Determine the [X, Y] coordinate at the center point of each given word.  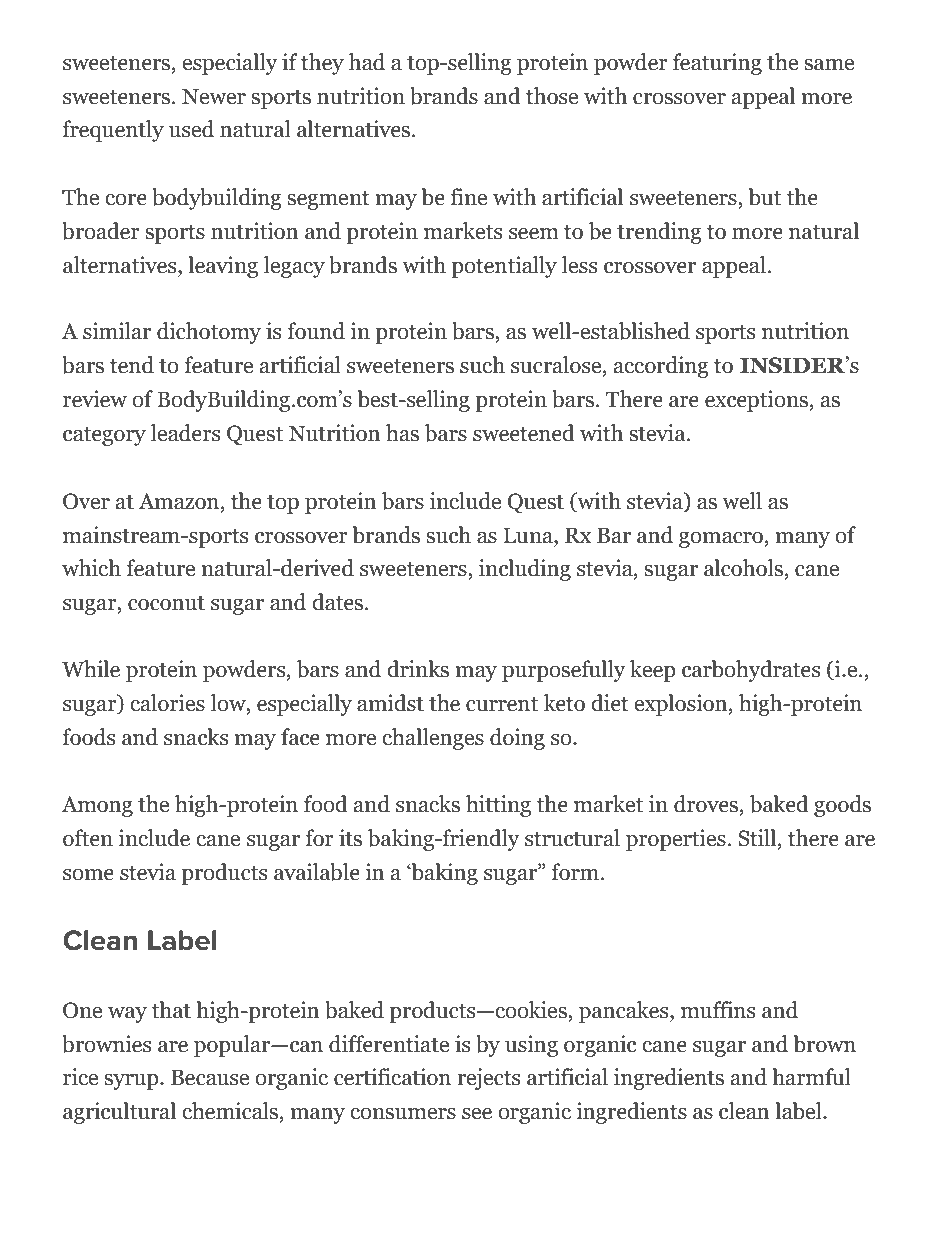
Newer [214, 96]
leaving [223, 267]
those [552, 96]
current [502, 704]
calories [167, 703]
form [575, 872]
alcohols [743, 568]
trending [659, 233]
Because [210, 1077]
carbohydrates [751, 671]
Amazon [180, 501]
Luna [529, 535]
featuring [717, 64]
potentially [504, 267]
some [88, 875]
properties [676, 840]
